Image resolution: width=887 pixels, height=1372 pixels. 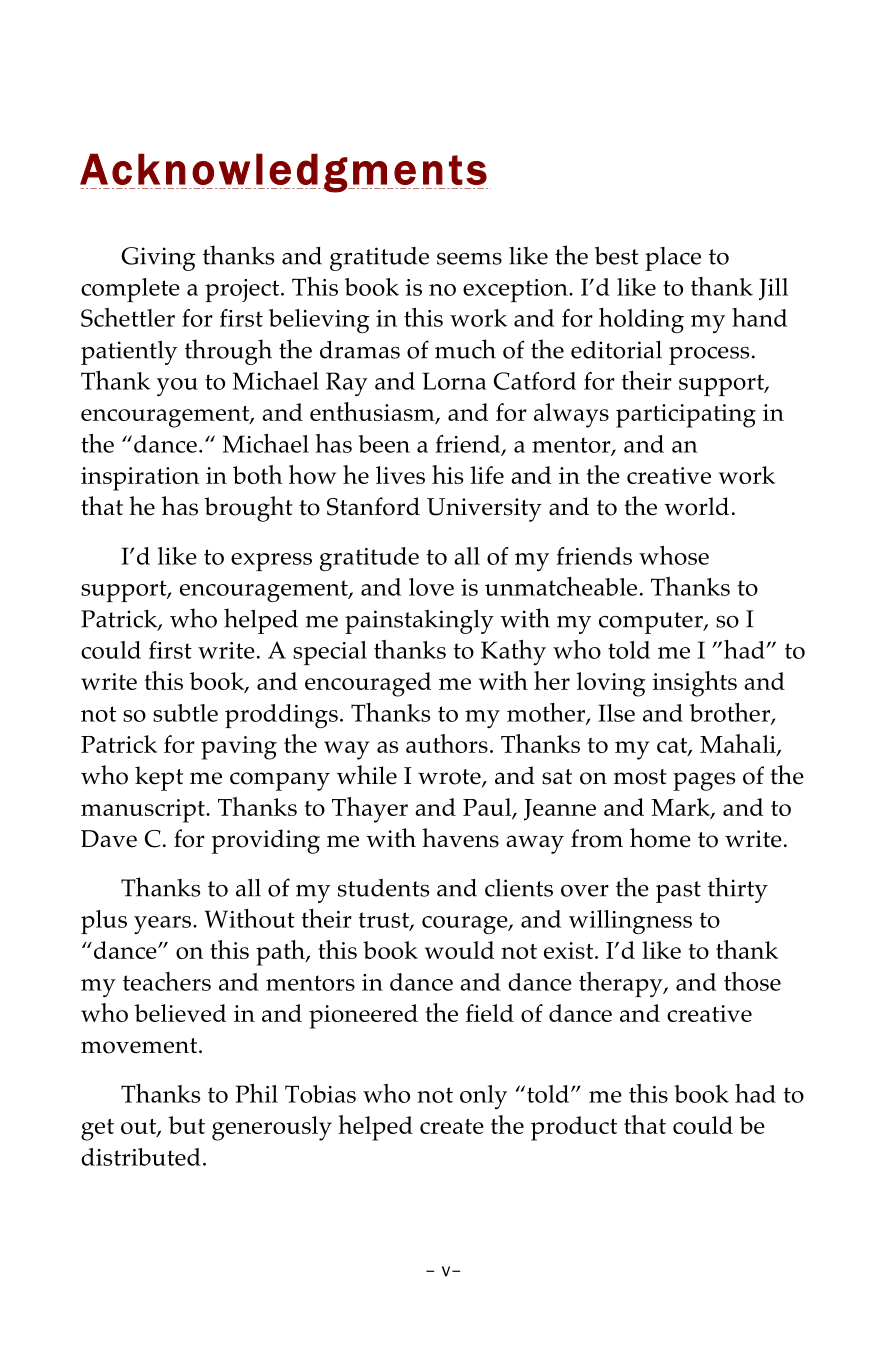 I want to click on product, so click(x=574, y=1128).
